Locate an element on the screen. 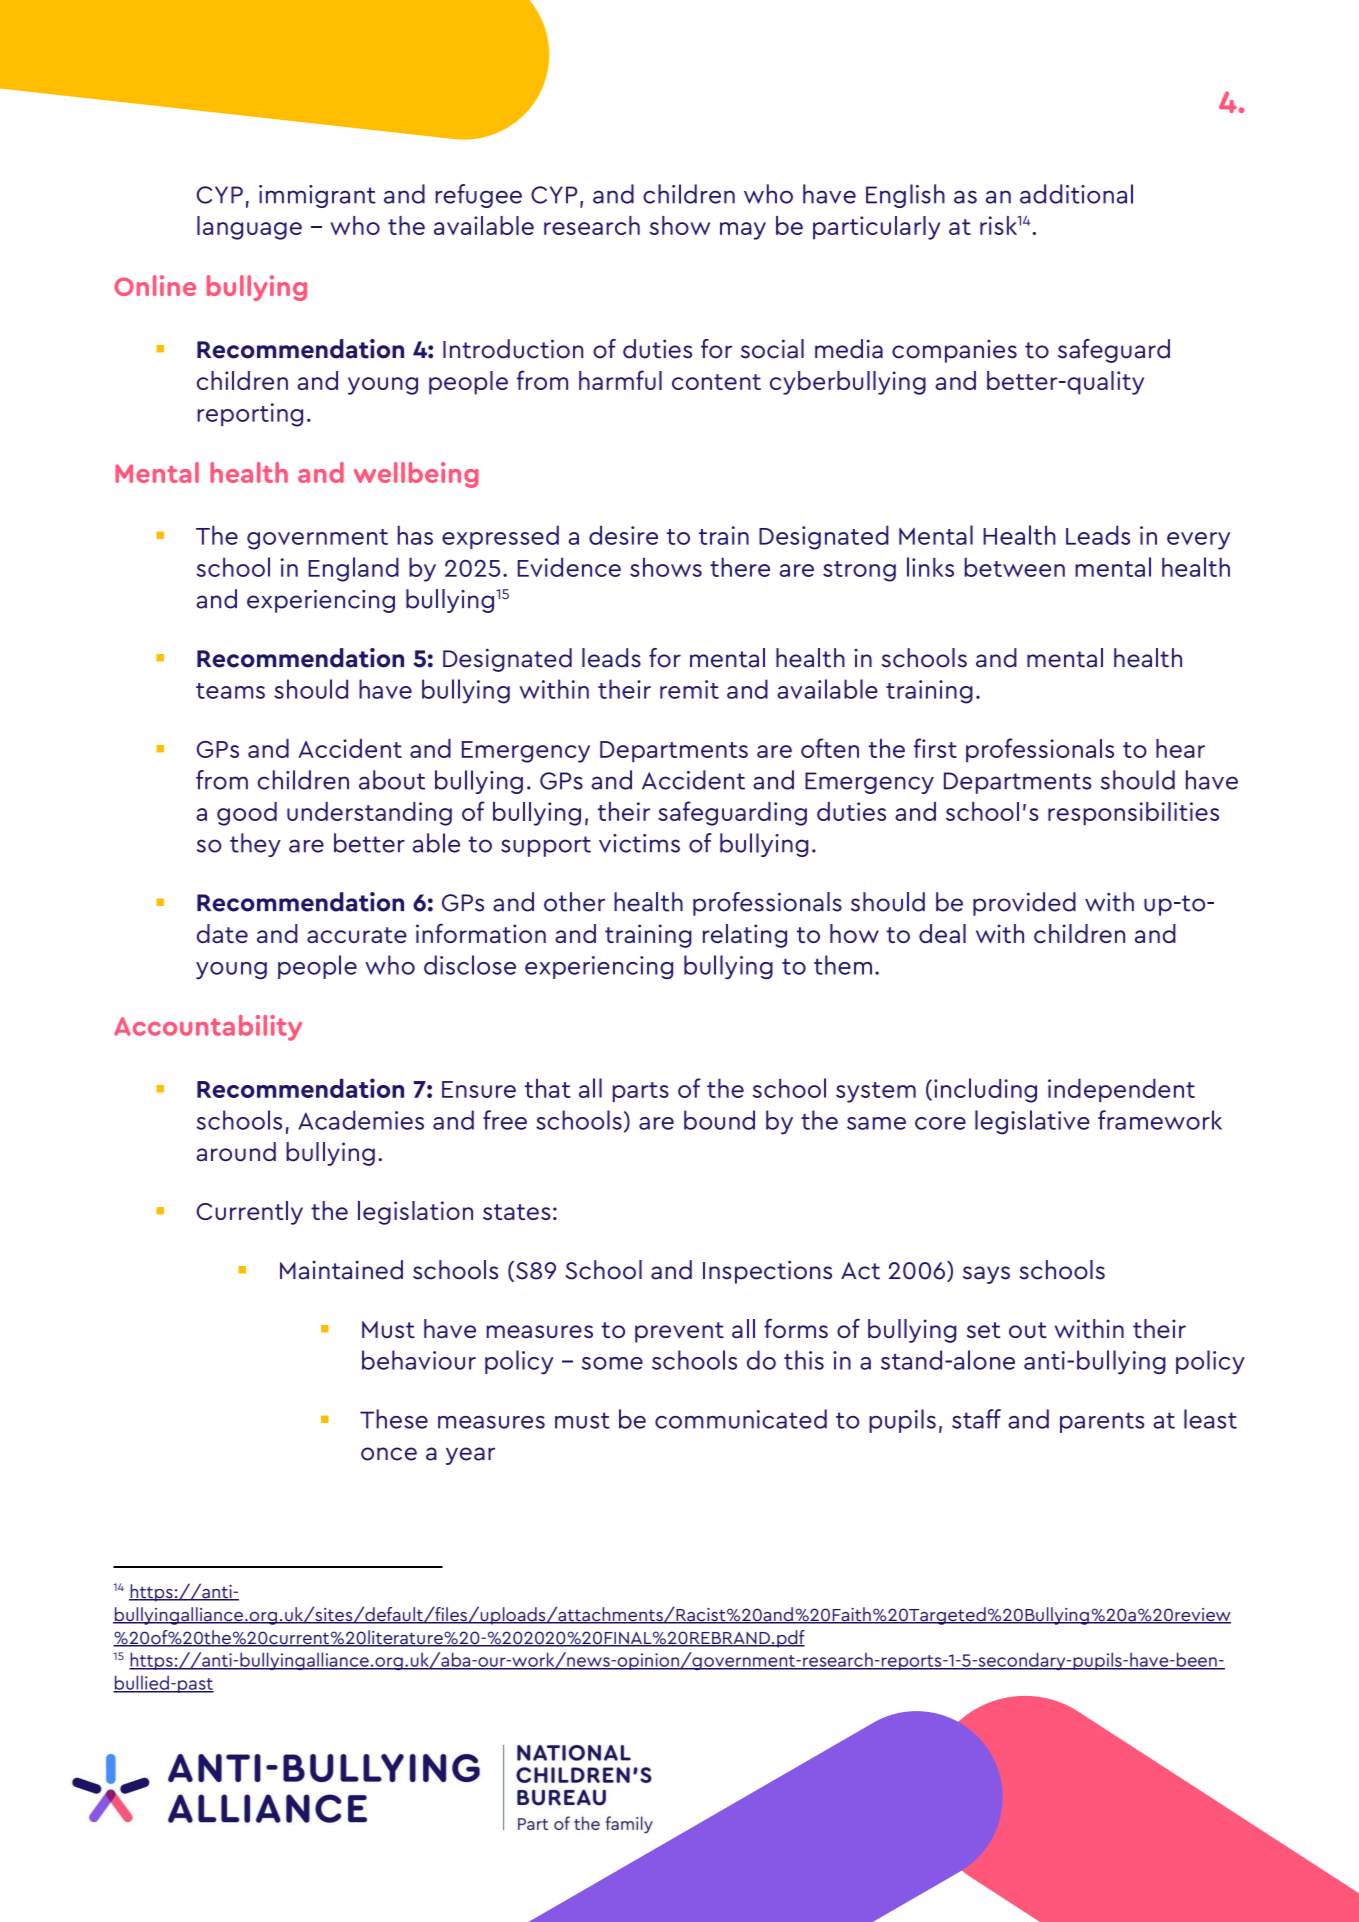 The width and height of the screenshot is (1359, 1922). language is located at coordinates (249, 228).
